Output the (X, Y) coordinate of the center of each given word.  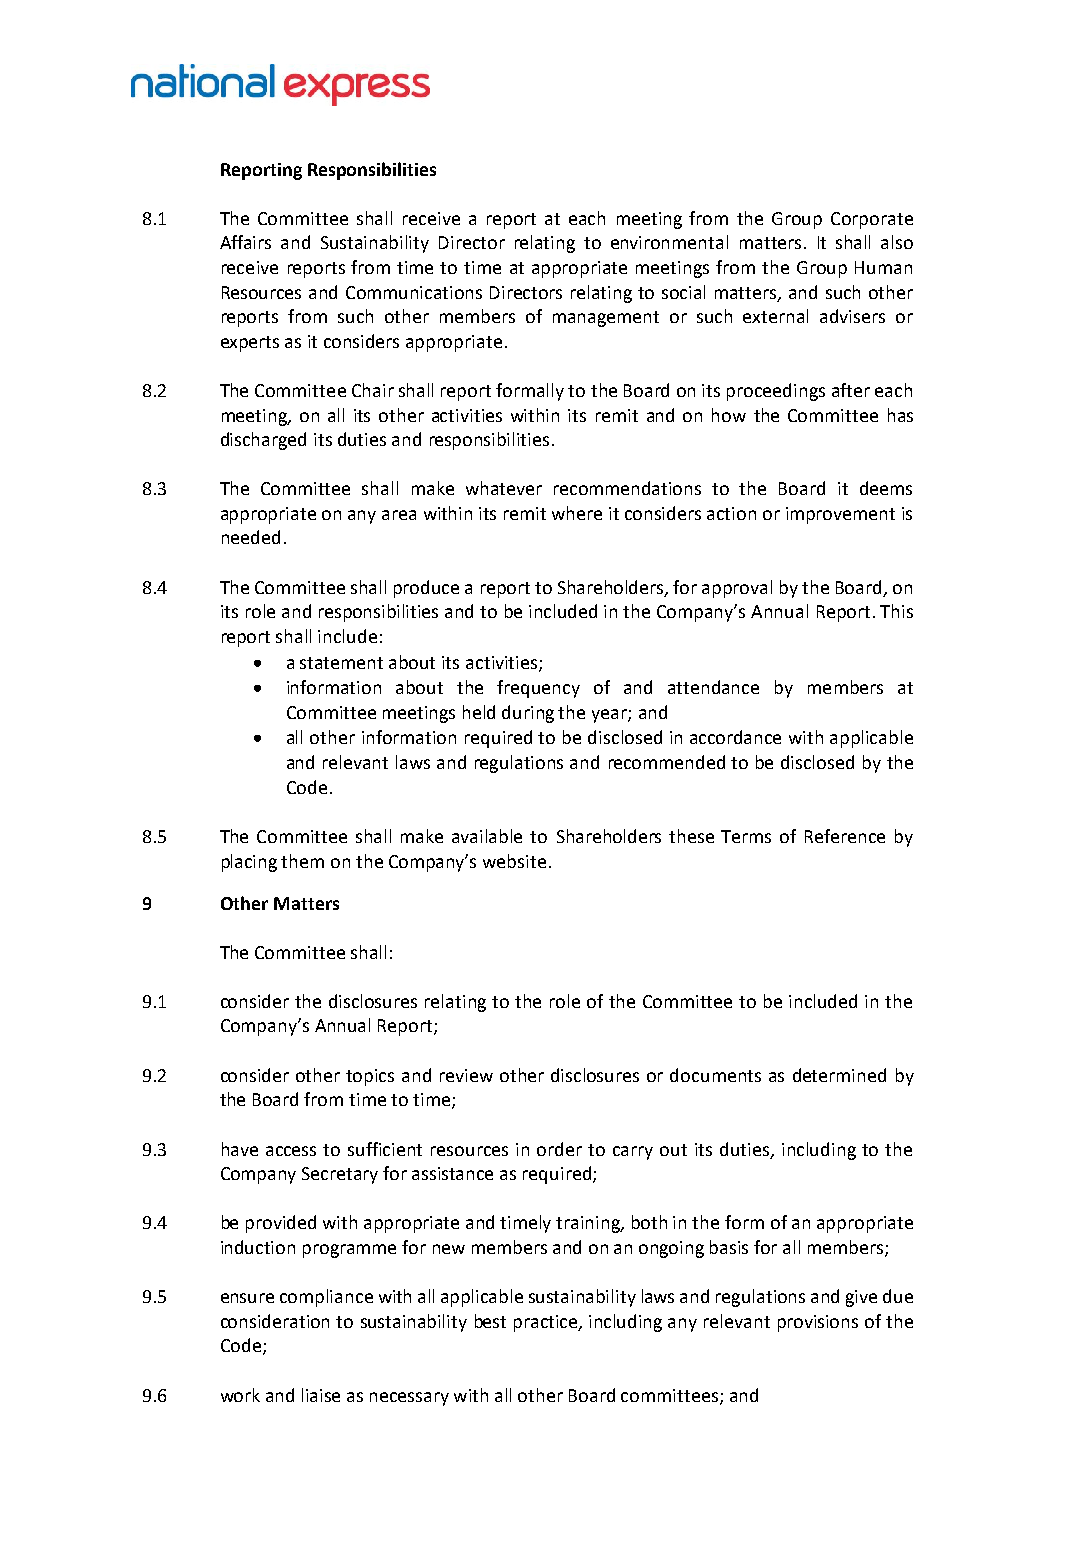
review (466, 1075)
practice (547, 1323)
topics (370, 1077)
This (896, 611)
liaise (321, 1395)
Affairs (245, 242)
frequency (538, 689)
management (606, 319)
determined (839, 1075)
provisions (818, 1323)
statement (341, 663)
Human (883, 267)
